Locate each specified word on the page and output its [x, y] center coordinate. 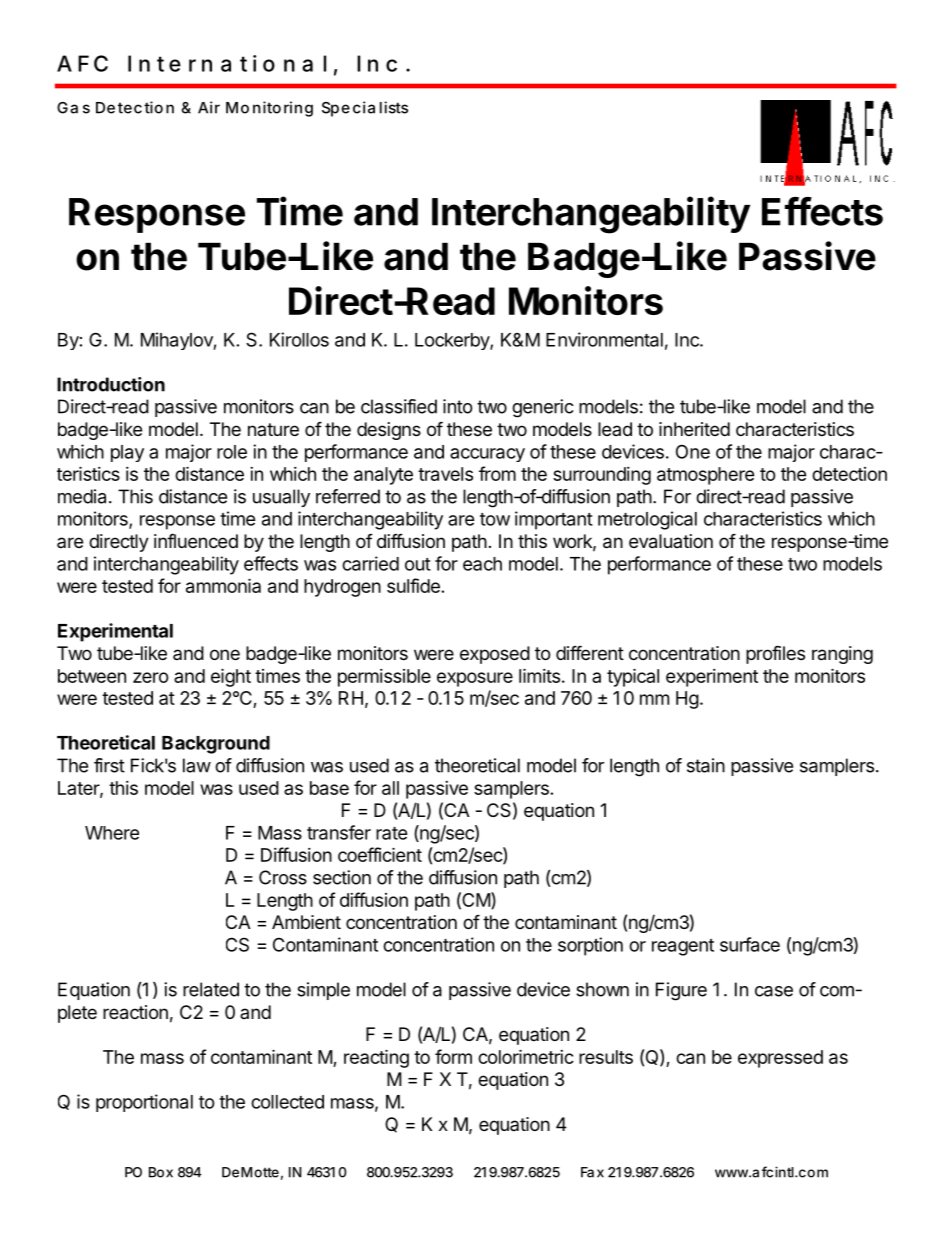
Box [161, 1172]
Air [209, 107]
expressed [780, 1059]
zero [151, 677]
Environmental [604, 339]
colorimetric [526, 1056]
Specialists [365, 109]
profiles [775, 654]
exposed [495, 655]
